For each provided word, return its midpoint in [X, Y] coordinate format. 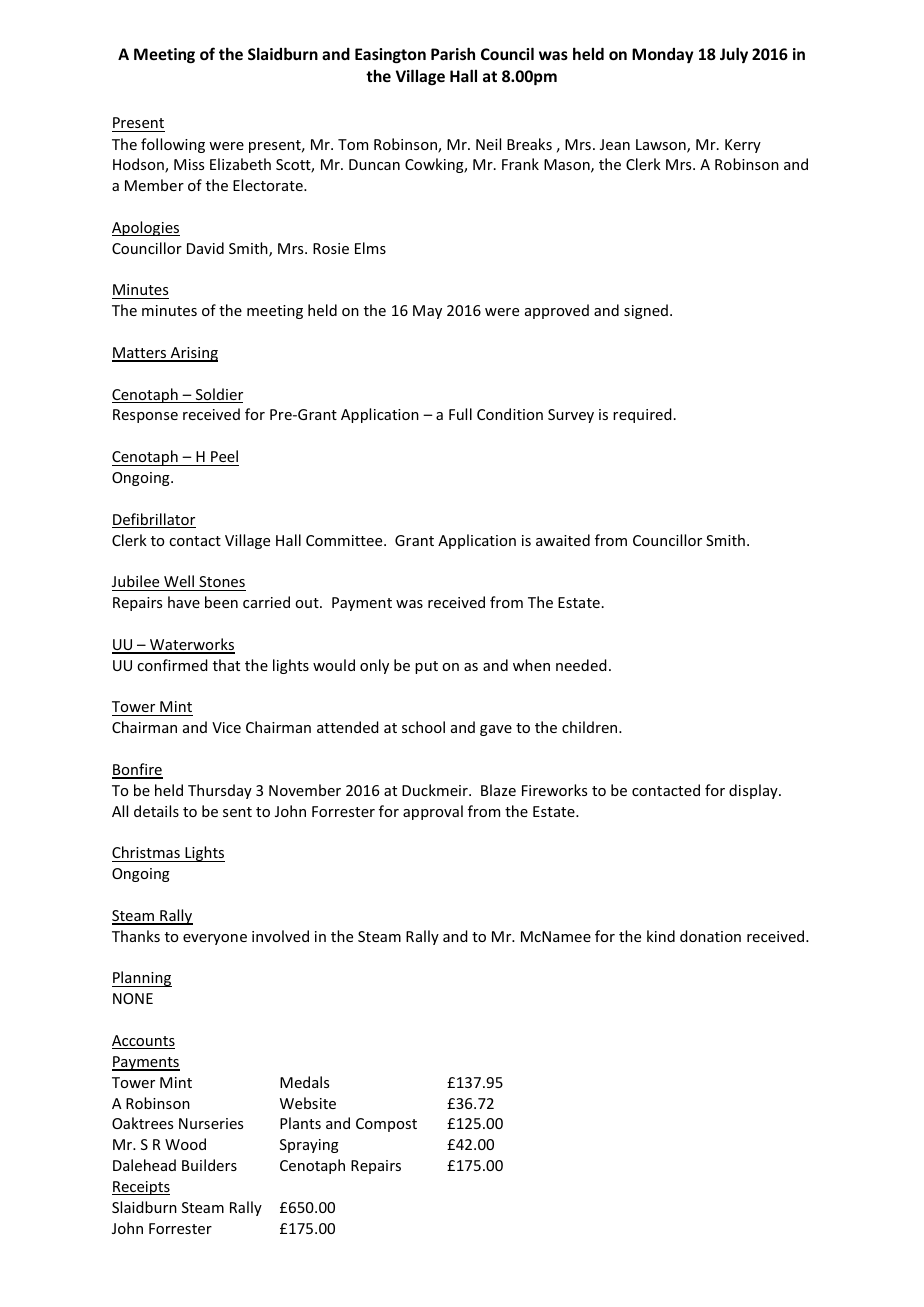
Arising [193, 354]
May [427, 312]
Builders [209, 1165]
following [173, 145]
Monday [663, 55]
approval [433, 812]
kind [661, 936]
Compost [386, 1125]
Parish [453, 53]
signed [646, 311]
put [426, 667]
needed [581, 665]
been [221, 602]
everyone [215, 939]
